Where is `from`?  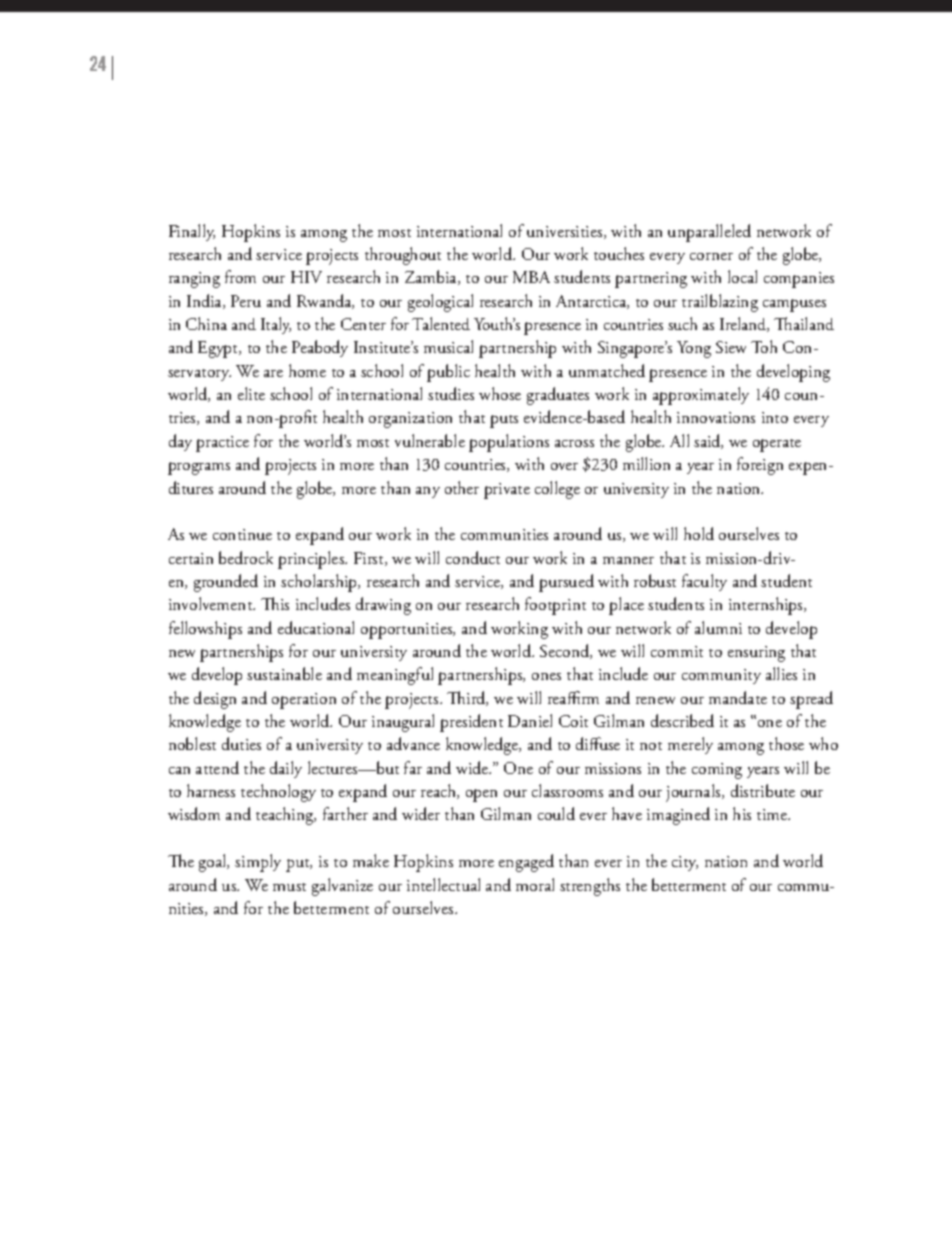
from is located at coordinates (240, 276).
